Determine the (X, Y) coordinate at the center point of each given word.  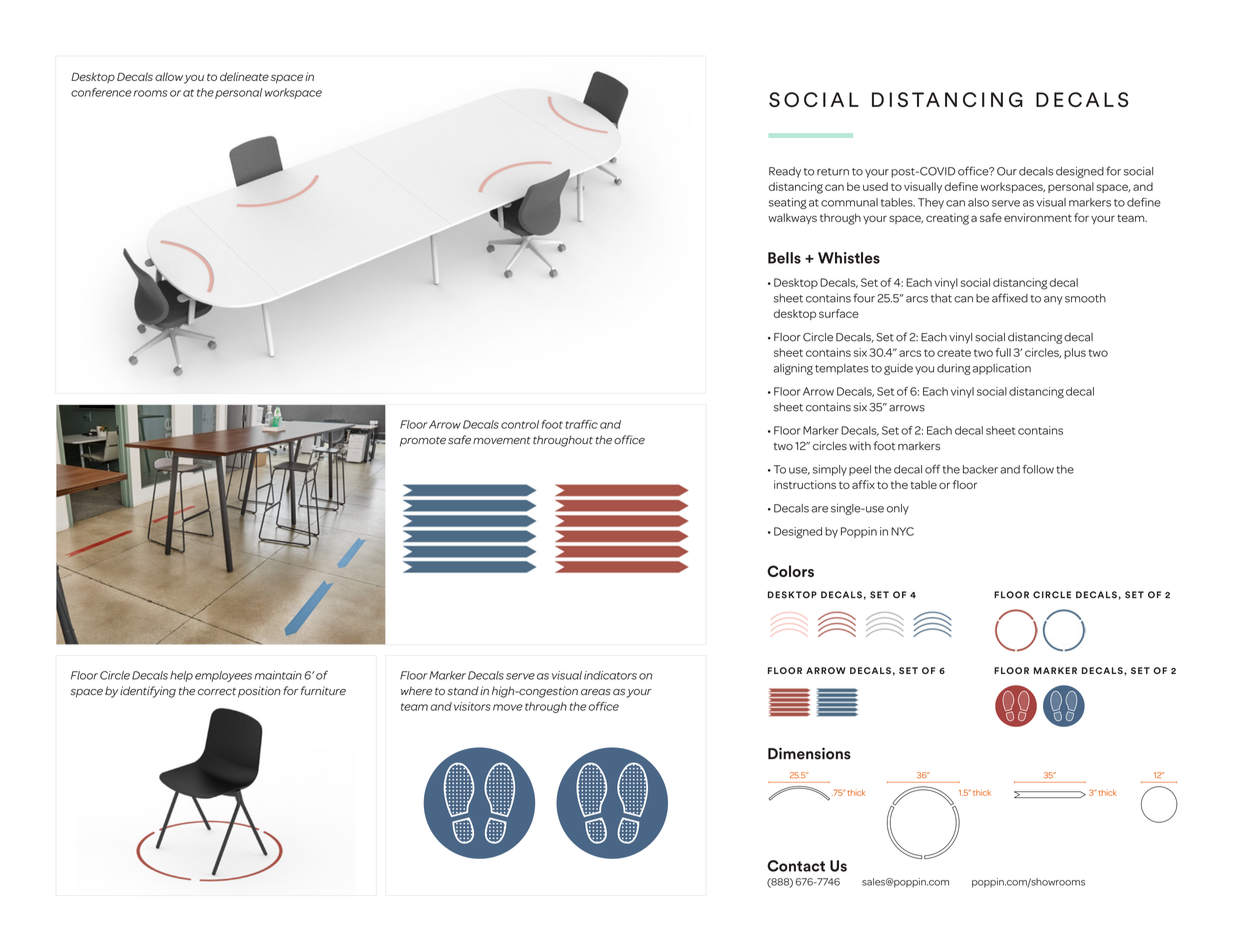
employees (223, 676)
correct (217, 691)
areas (596, 692)
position (259, 692)
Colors (790, 571)
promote (423, 442)
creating (947, 219)
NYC (902, 531)
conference (101, 92)
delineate (244, 76)
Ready (785, 172)
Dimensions (809, 753)
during (954, 369)
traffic (581, 424)
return (833, 172)
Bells (784, 258)
